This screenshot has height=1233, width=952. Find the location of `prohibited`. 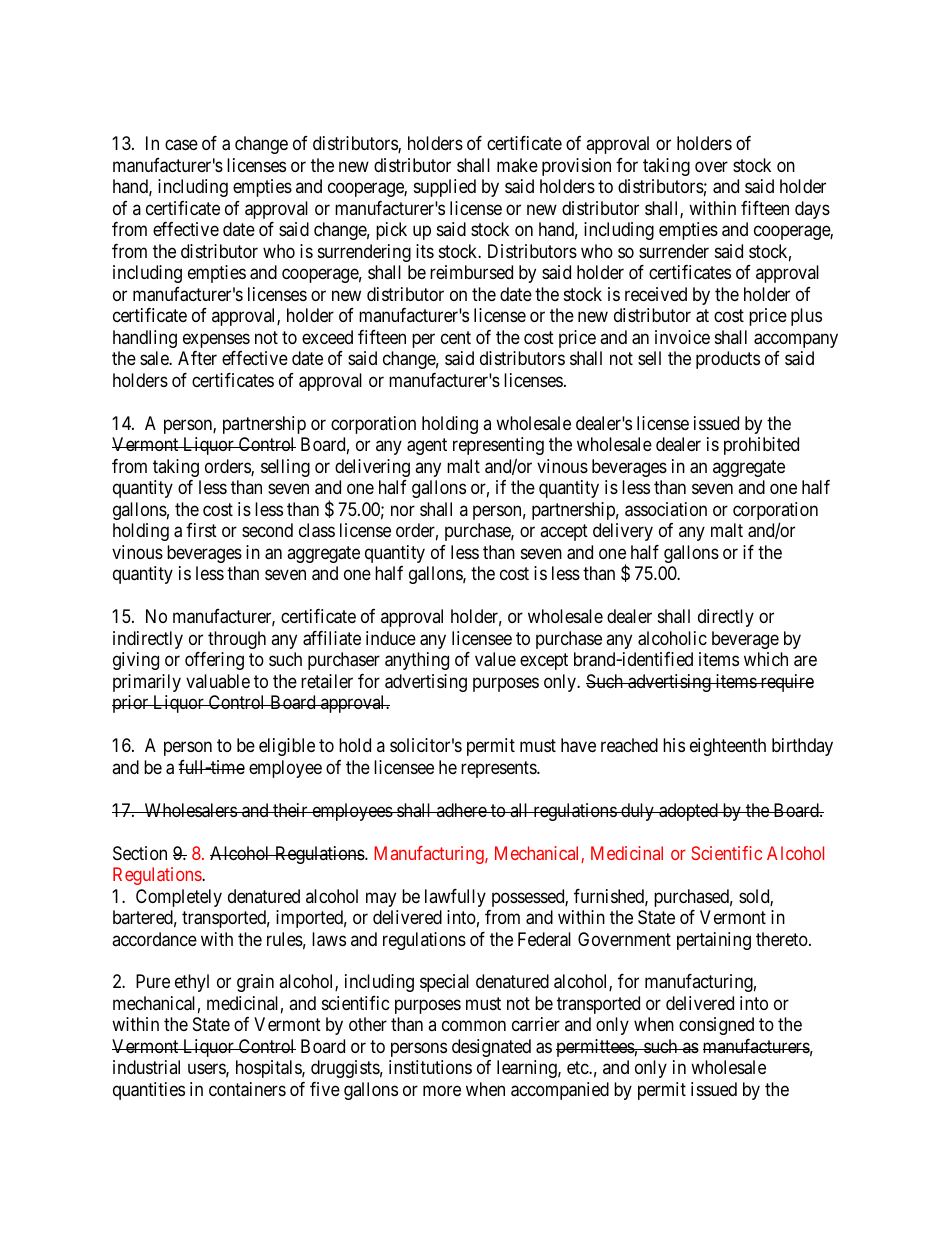

prohibited is located at coordinates (761, 446).
